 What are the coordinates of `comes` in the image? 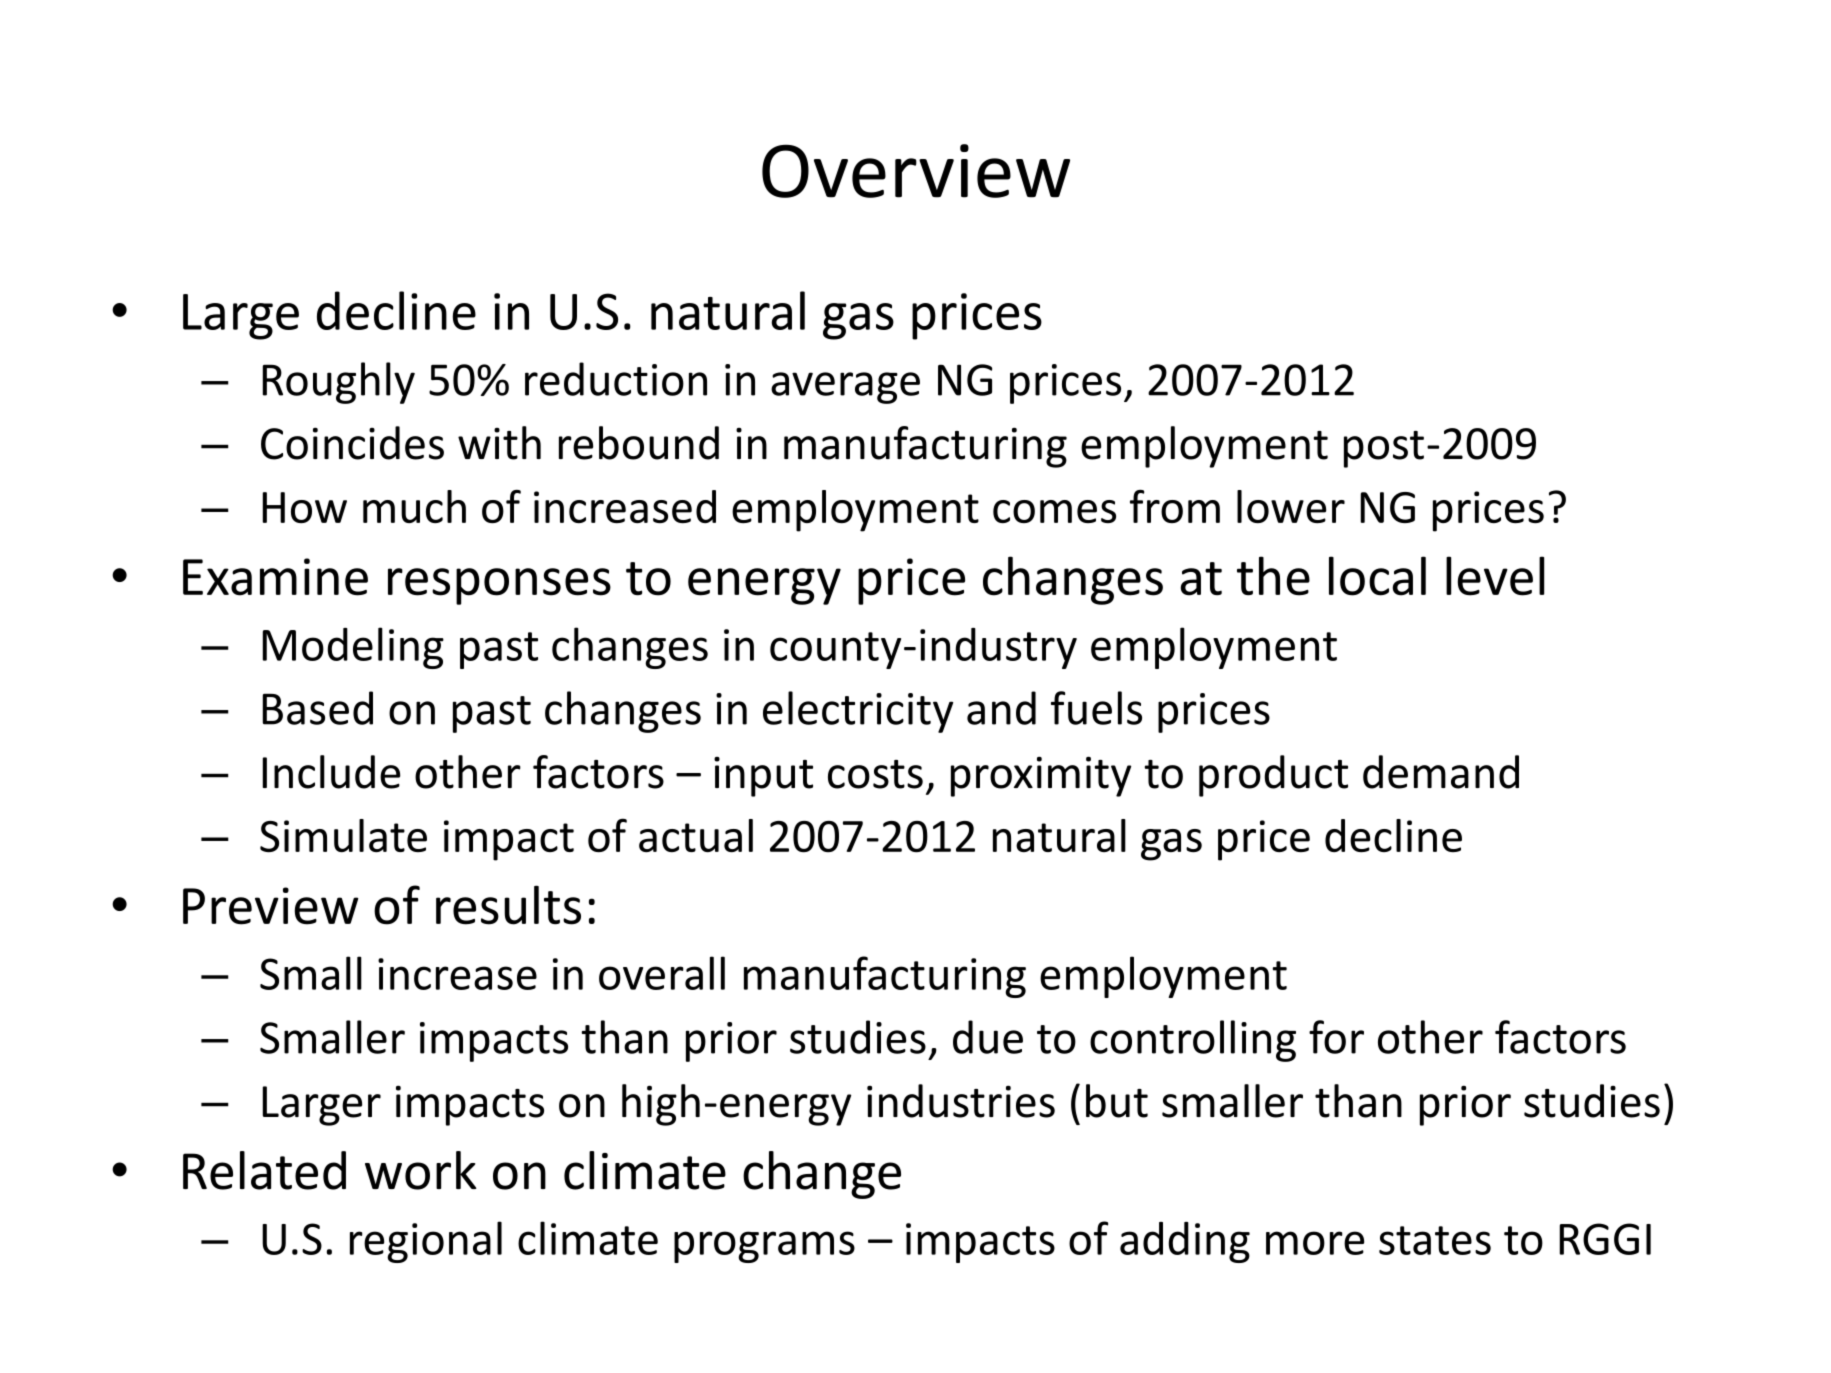 It's located at (1054, 511).
